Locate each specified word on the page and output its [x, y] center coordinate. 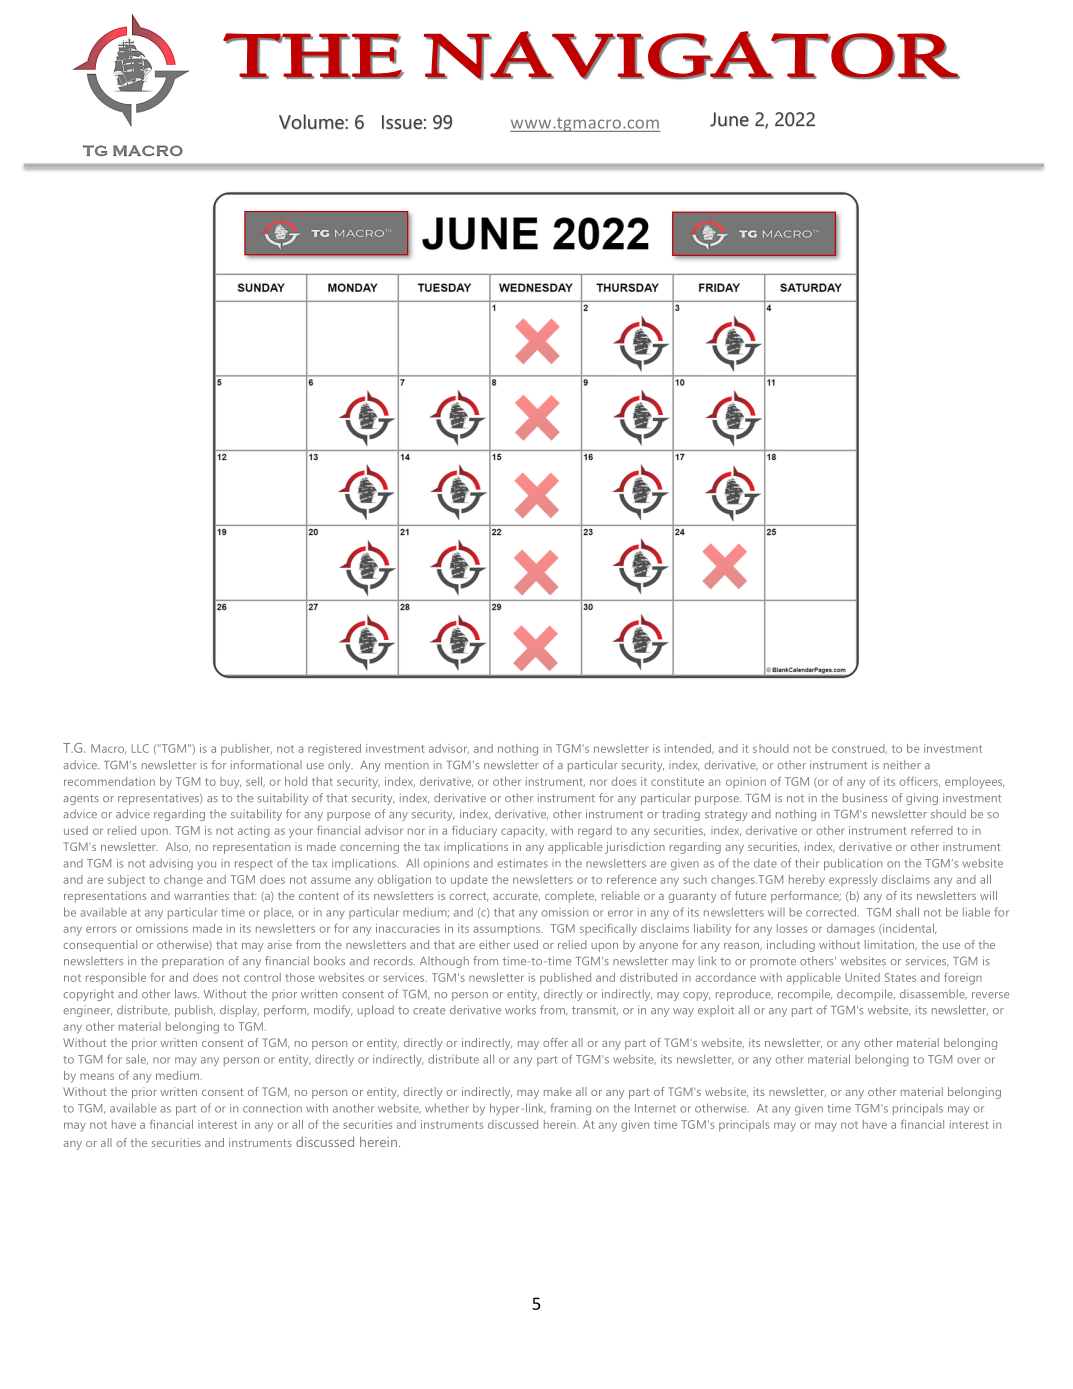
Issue [402, 122]
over [968, 1060]
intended [689, 749]
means [97, 1076]
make [557, 1091]
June [729, 119]
